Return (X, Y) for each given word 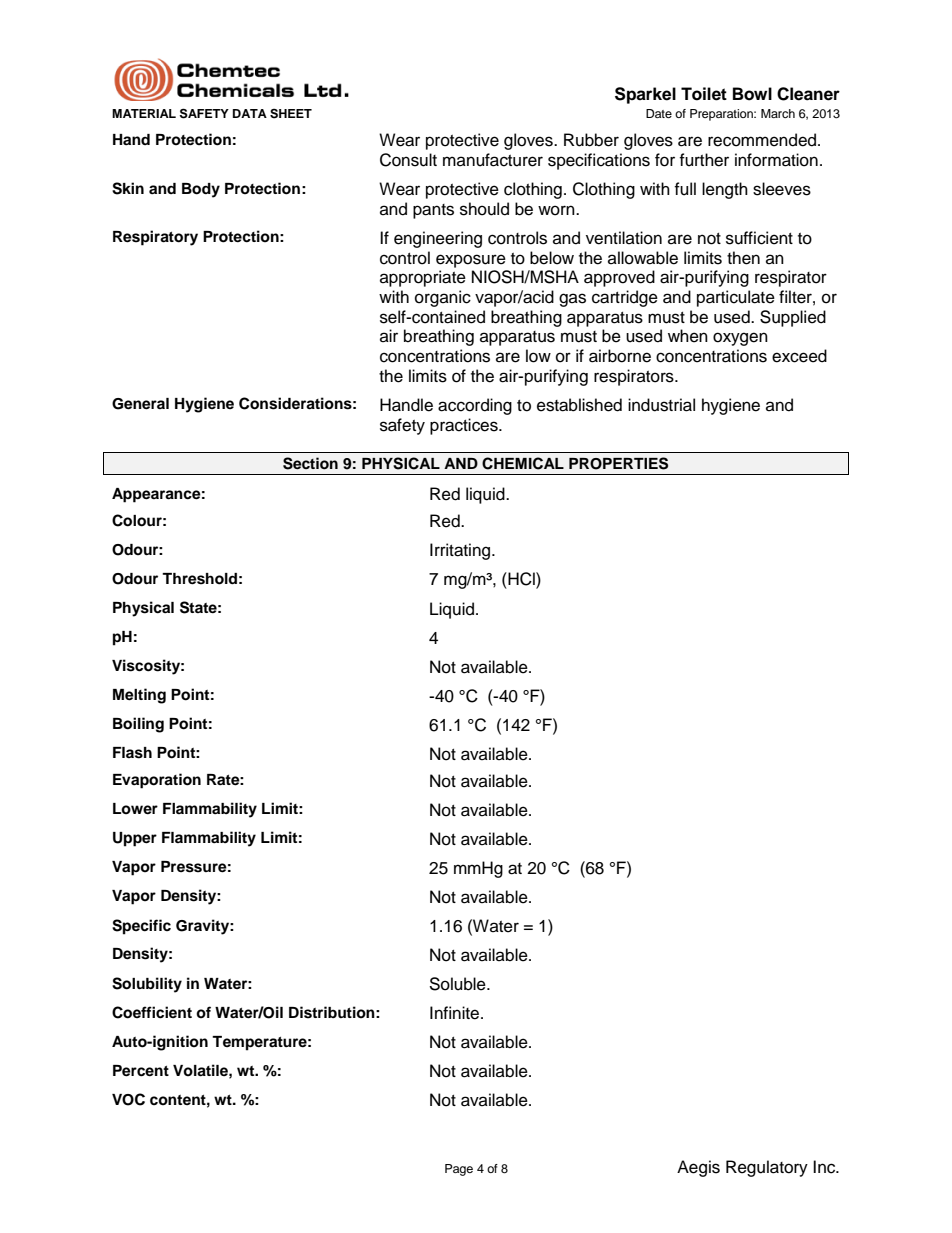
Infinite (456, 1013)
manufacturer (493, 160)
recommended (763, 140)
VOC (128, 1099)
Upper (135, 839)
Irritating (460, 551)
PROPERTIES (618, 463)
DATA (250, 113)
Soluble (458, 984)
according (475, 406)
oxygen (740, 339)
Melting (139, 696)
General (140, 404)
